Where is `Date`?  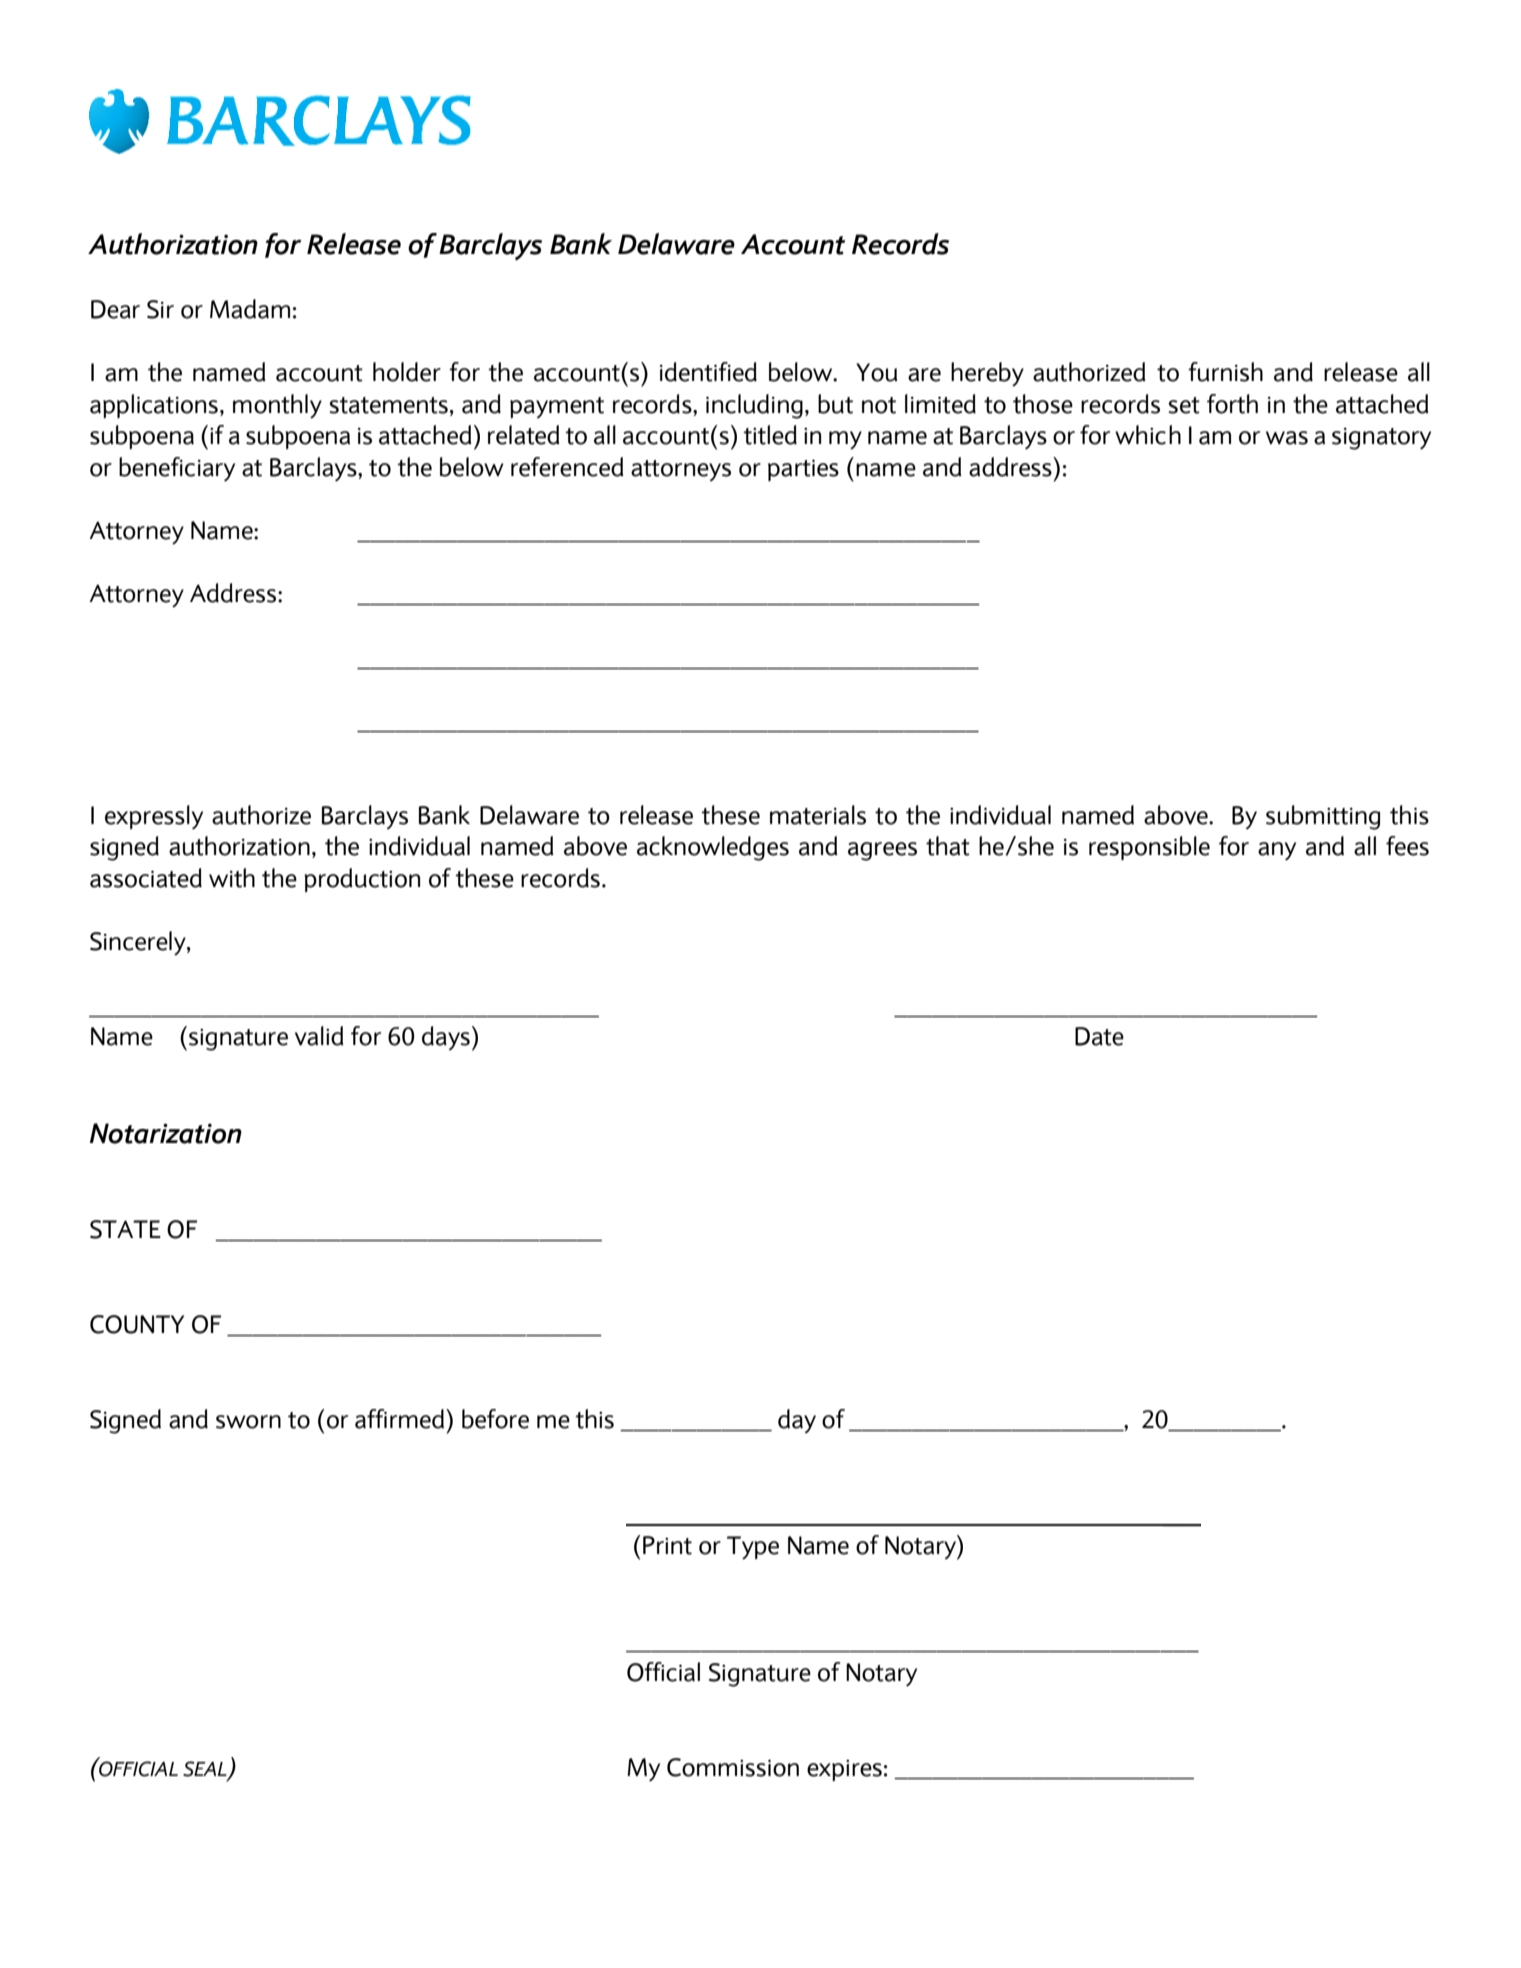 Date is located at coordinates (1099, 1036).
